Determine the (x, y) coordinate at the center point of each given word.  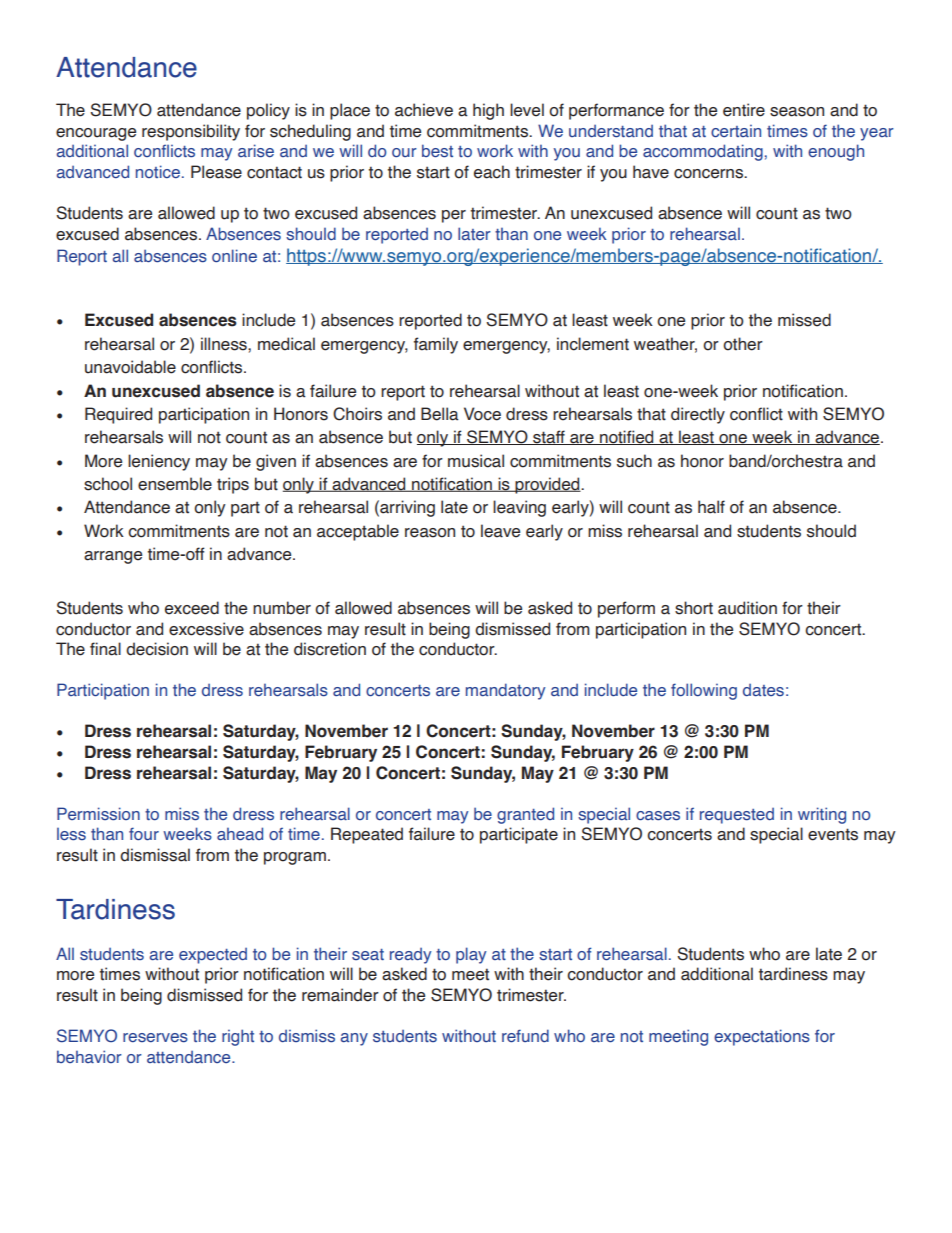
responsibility (191, 132)
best (437, 151)
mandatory (506, 691)
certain (736, 131)
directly (698, 415)
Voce (482, 414)
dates (763, 690)
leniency (159, 462)
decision (157, 649)
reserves (155, 1038)
